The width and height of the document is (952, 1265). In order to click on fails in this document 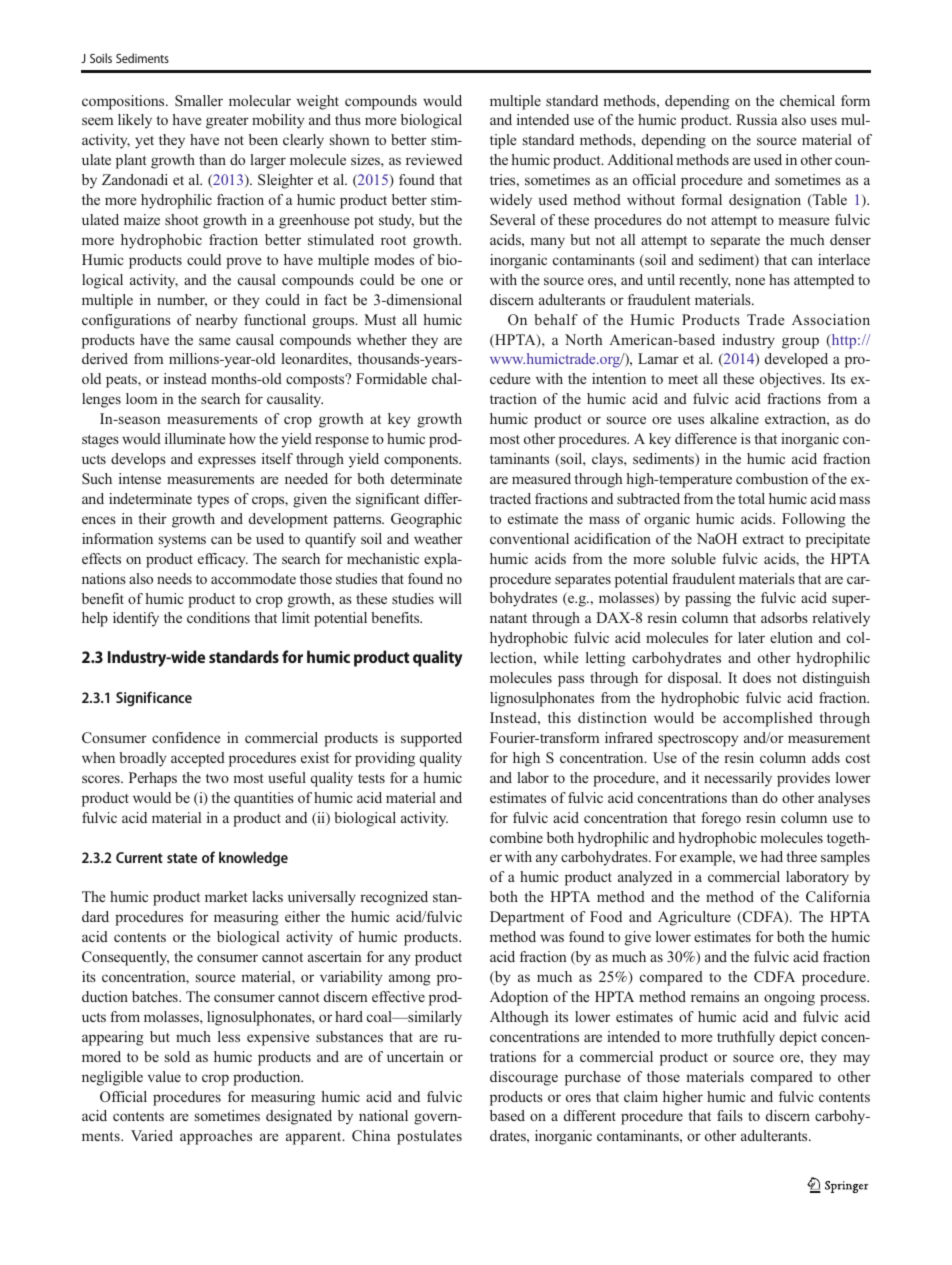, I will do `click(730, 1115)`.
